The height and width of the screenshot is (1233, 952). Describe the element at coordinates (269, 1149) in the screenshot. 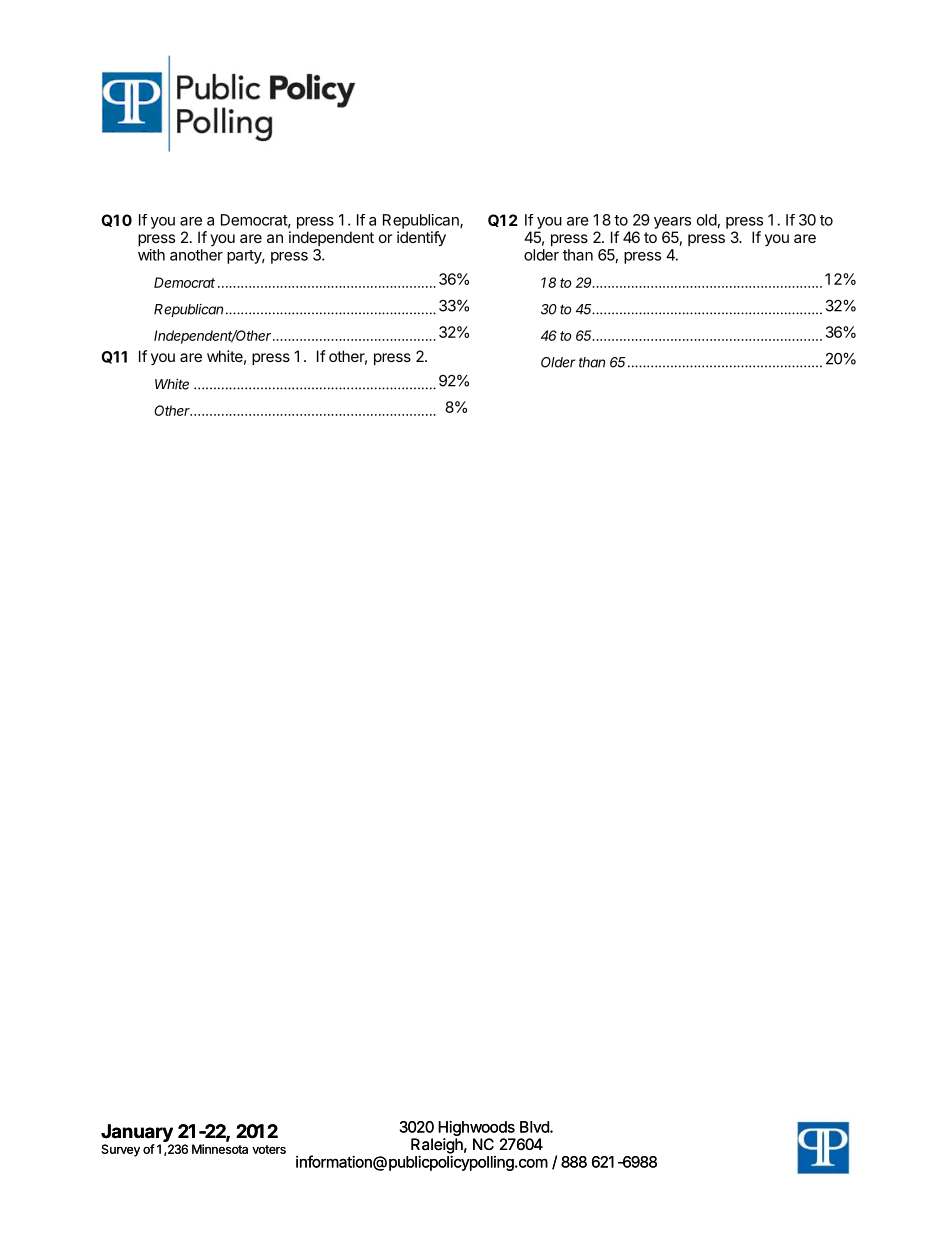

I see `voters` at that location.
